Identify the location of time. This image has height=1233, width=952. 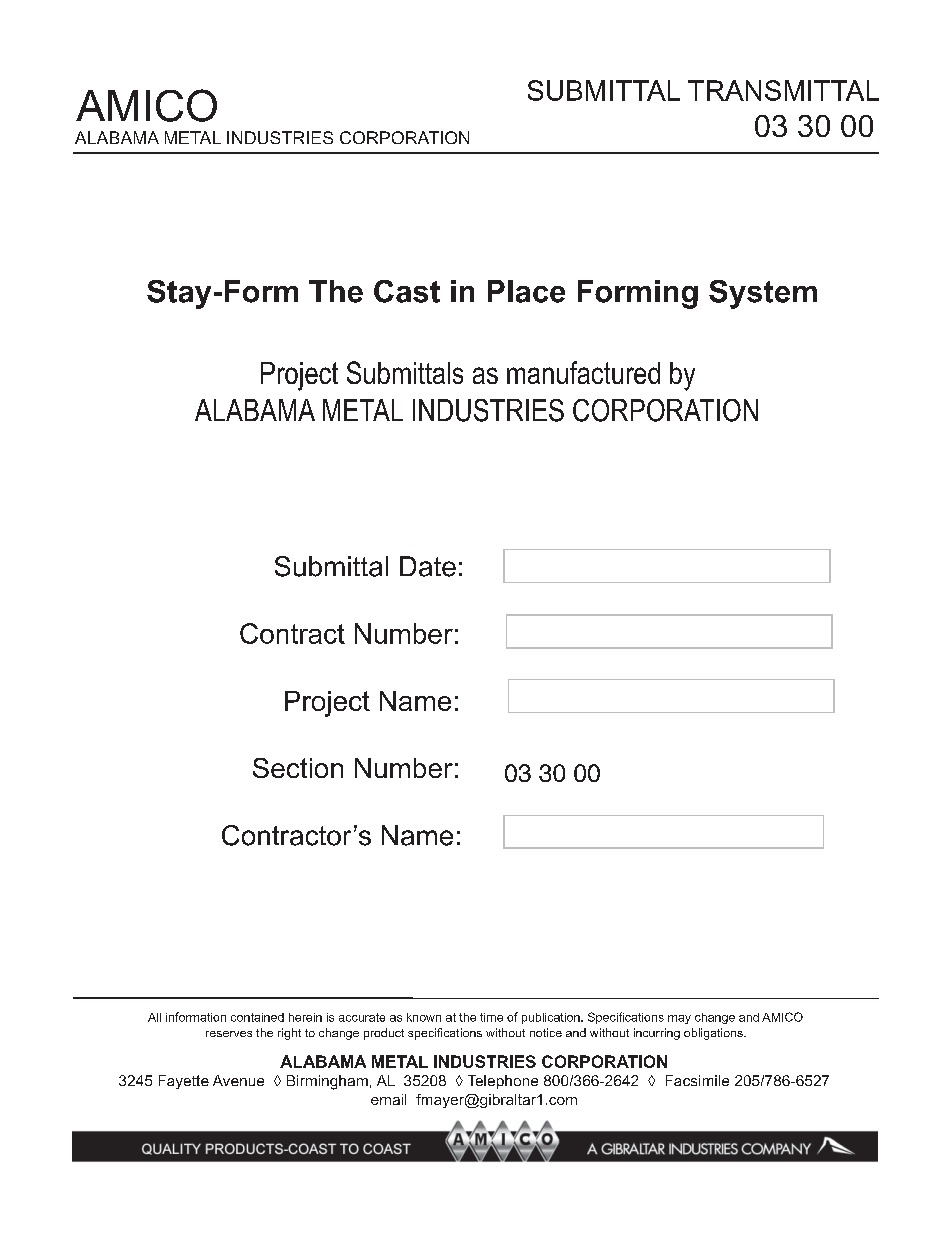
(491, 1017).
